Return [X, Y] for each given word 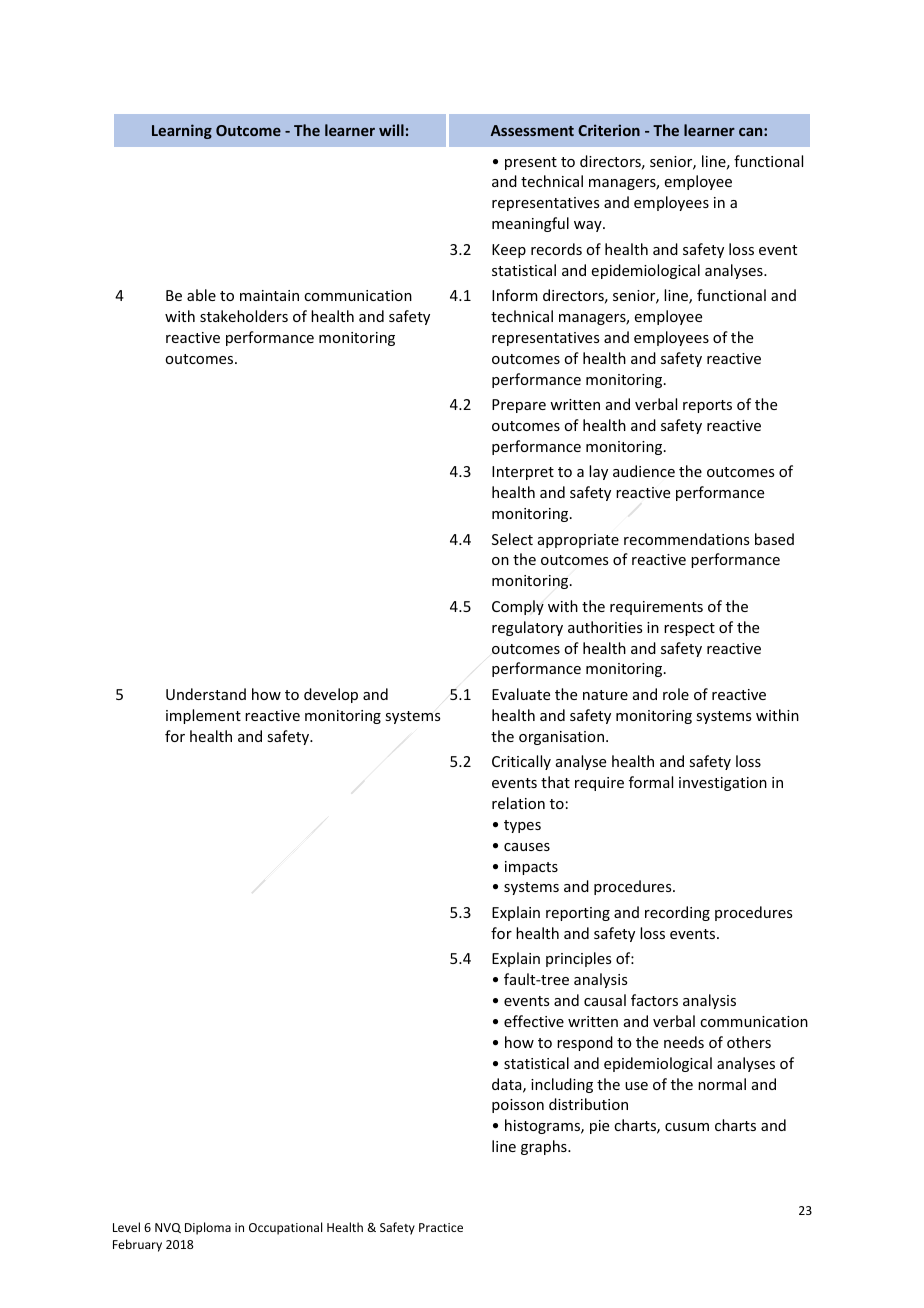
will [391, 130]
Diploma [208, 1228]
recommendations [686, 539]
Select [512, 539]
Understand [206, 694]
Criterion [609, 130]
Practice [441, 1227]
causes [527, 847]
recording [677, 913]
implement [203, 716]
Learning [182, 131]
